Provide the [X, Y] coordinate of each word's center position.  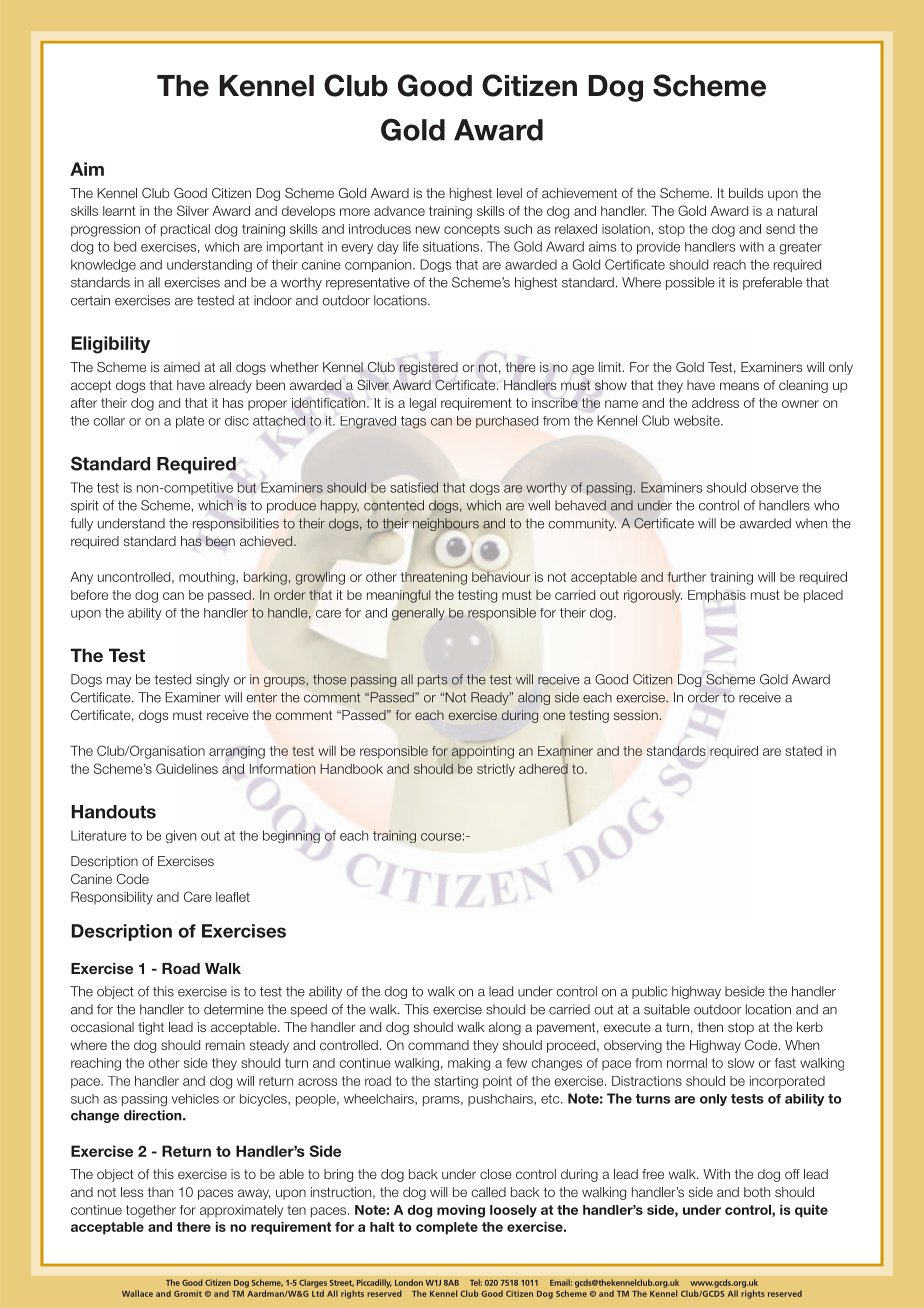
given [181, 836]
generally [418, 614]
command [438, 1045]
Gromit [188, 1293]
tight [151, 1028]
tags [413, 422]
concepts [472, 230]
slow [741, 1063]
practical [185, 230]
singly [213, 680]
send [780, 229]
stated [803, 751]
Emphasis [717, 596]
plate [190, 422]
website [698, 420]
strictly [496, 770]
